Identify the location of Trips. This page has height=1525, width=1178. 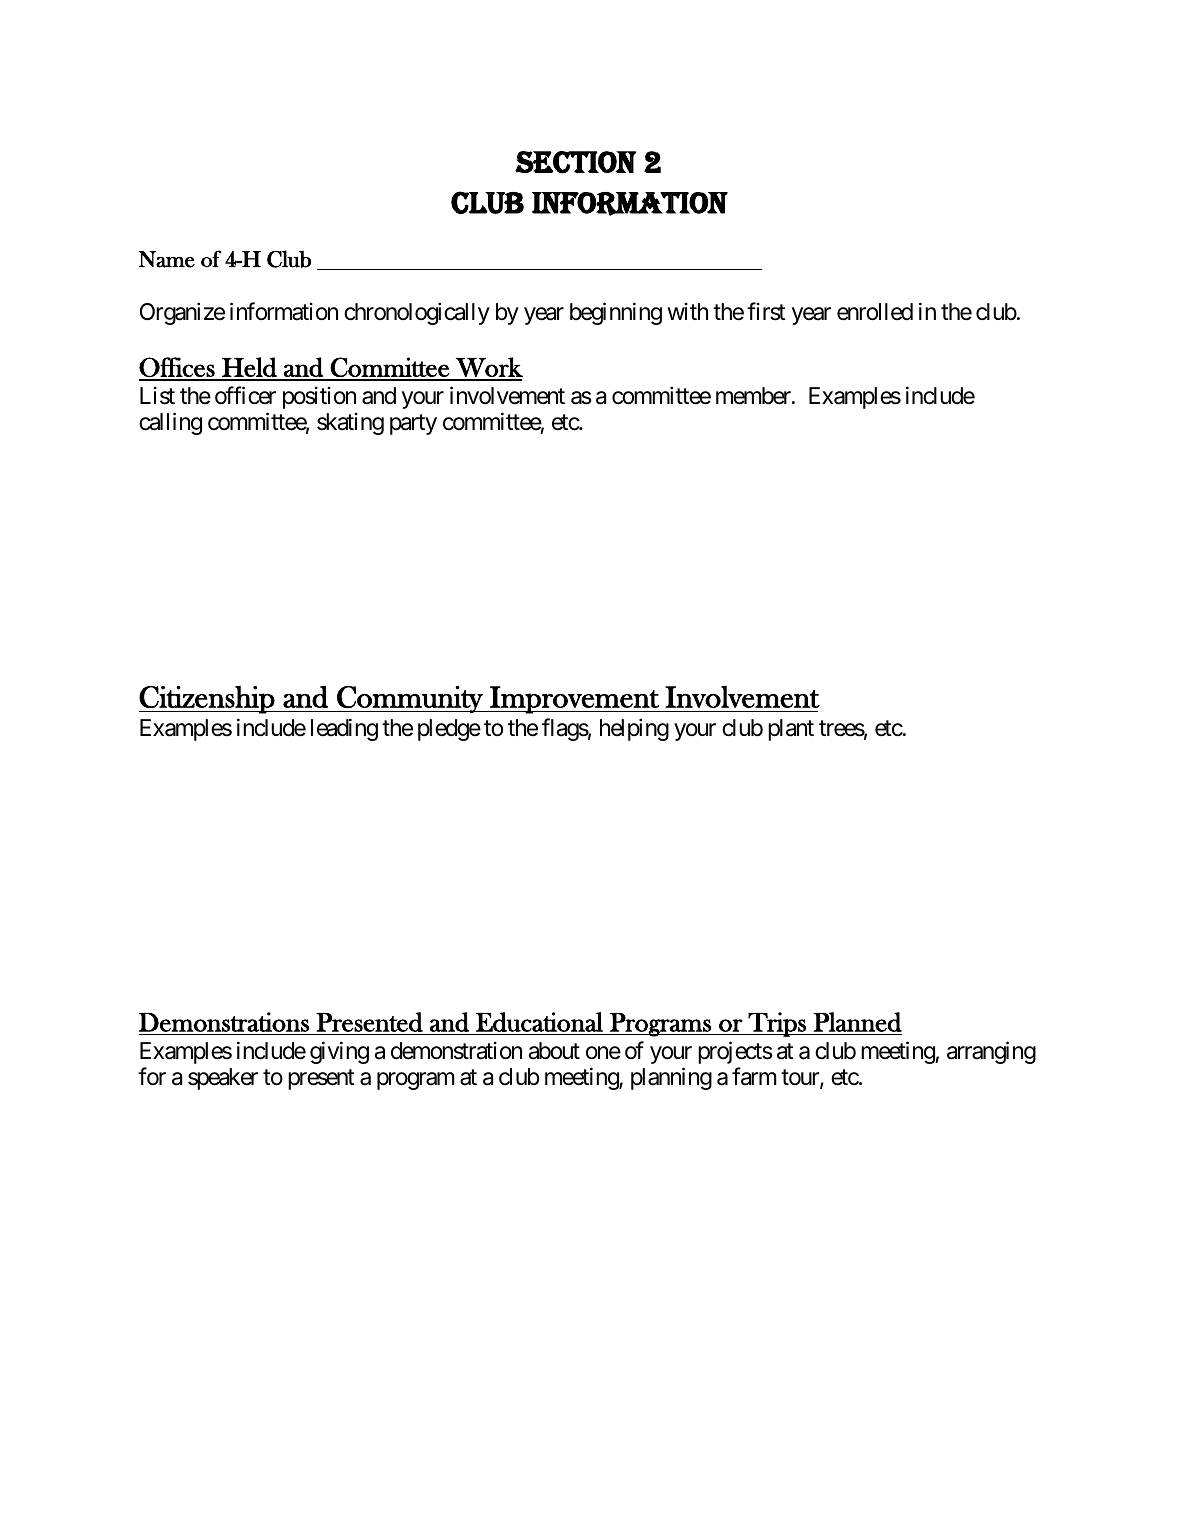
(777, 1024).
